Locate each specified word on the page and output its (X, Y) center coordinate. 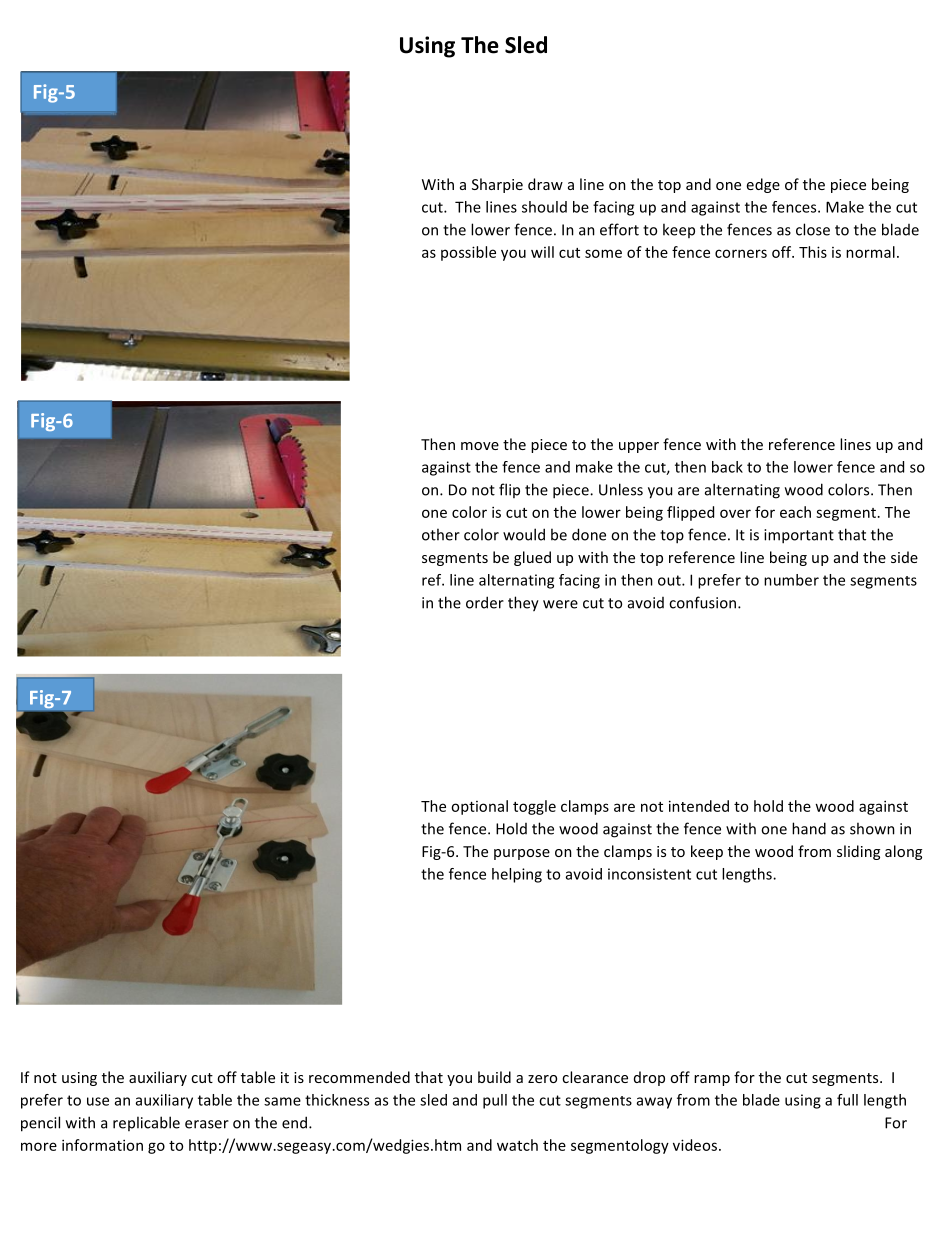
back (727, 467)
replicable (146, 1123)
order (485, 602)
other (441, 534)
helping (517, 875)
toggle (534, 807)
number (791, 580)
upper (639, 447)
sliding (858, 852)
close (813, 229)
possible (468, 253)
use (98, 1101)
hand (809, 828)
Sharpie (497, 185)
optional (479, 807)
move (480, 446)
